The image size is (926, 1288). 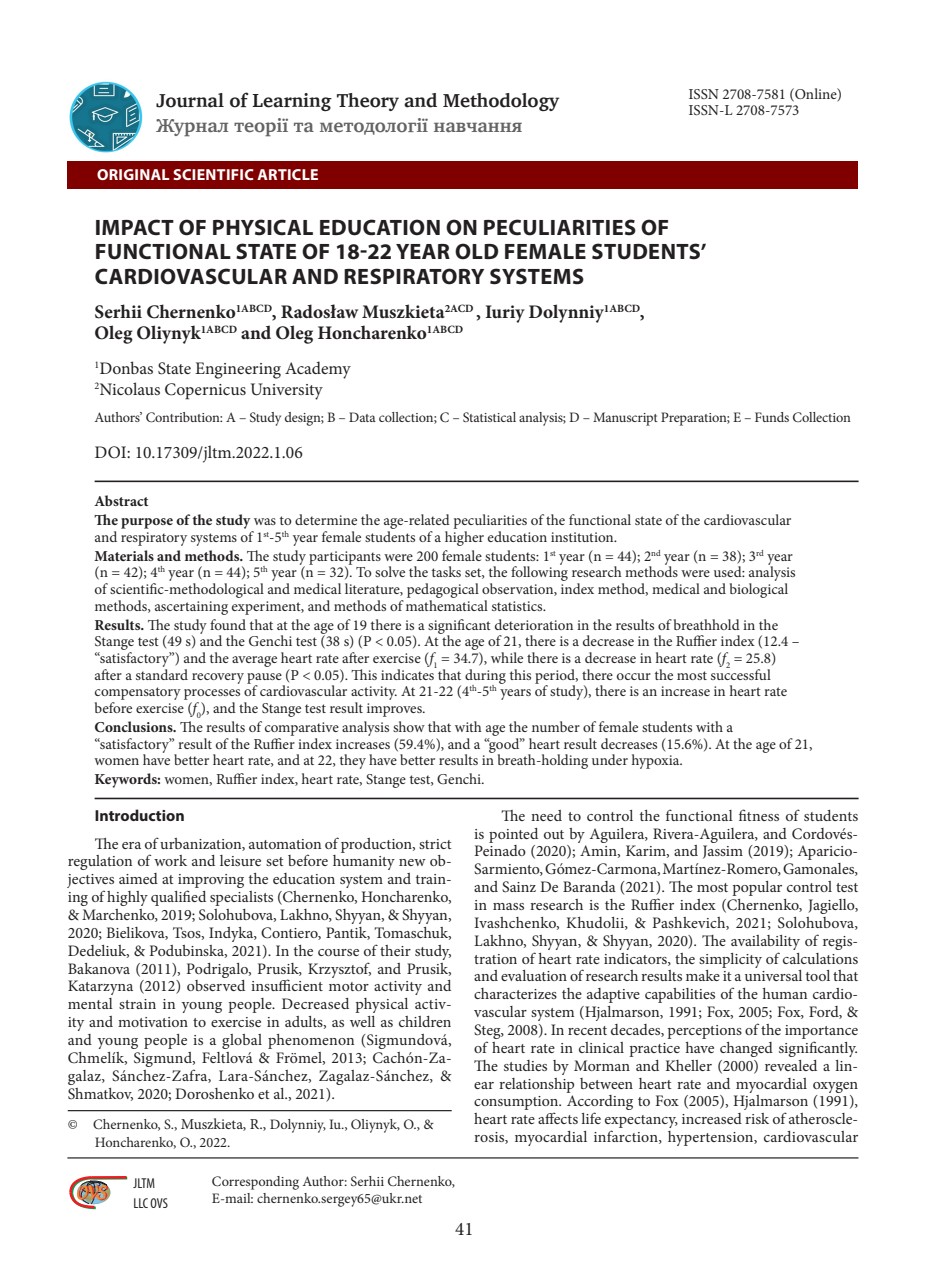 What do you see at coordinates (757, 888) in the document?
I see `popular` at bounding box center [757, 888].
